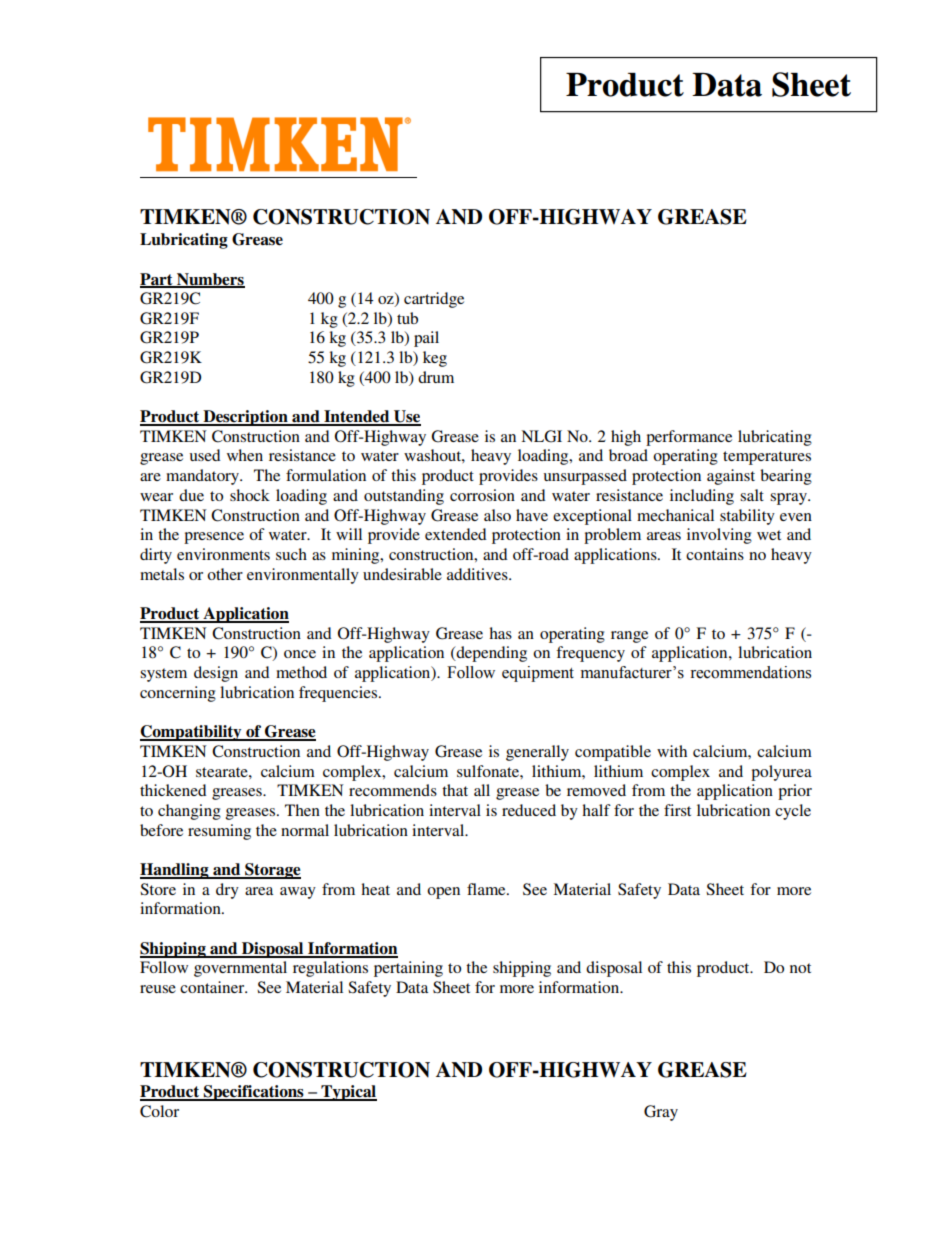  I want to click on tub, so click(407, 318).
